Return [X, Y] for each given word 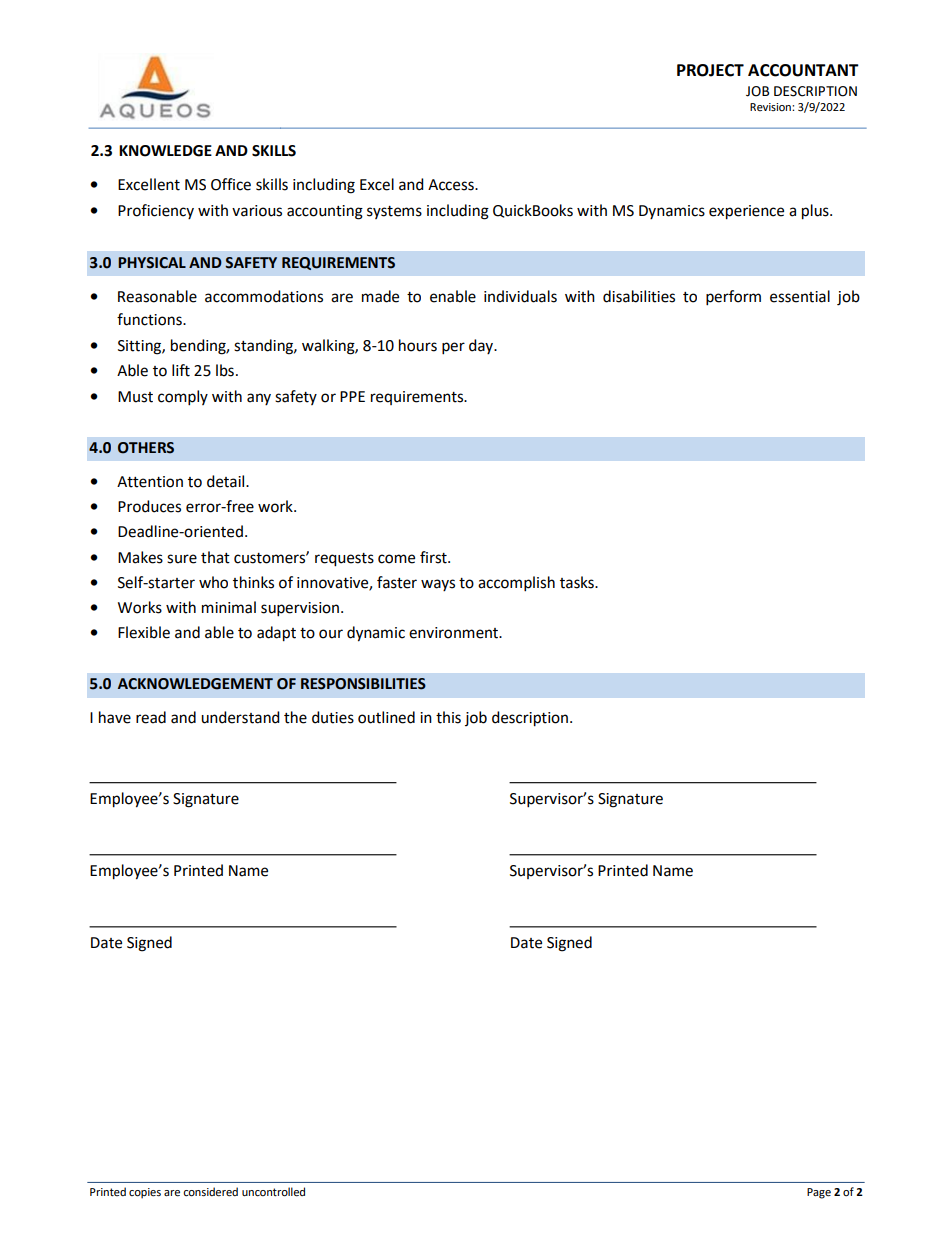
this [448, 717]
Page [819, 1193]
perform [733, 298]
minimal [229, 607]
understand [240, 717]
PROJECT [710, 70]
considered [210, 1192]
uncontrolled [273, 1192]
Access [452, 185]
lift [181, 370]
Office [231, 184]
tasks [578, 582]
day [482, 346]
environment [455, 633]
